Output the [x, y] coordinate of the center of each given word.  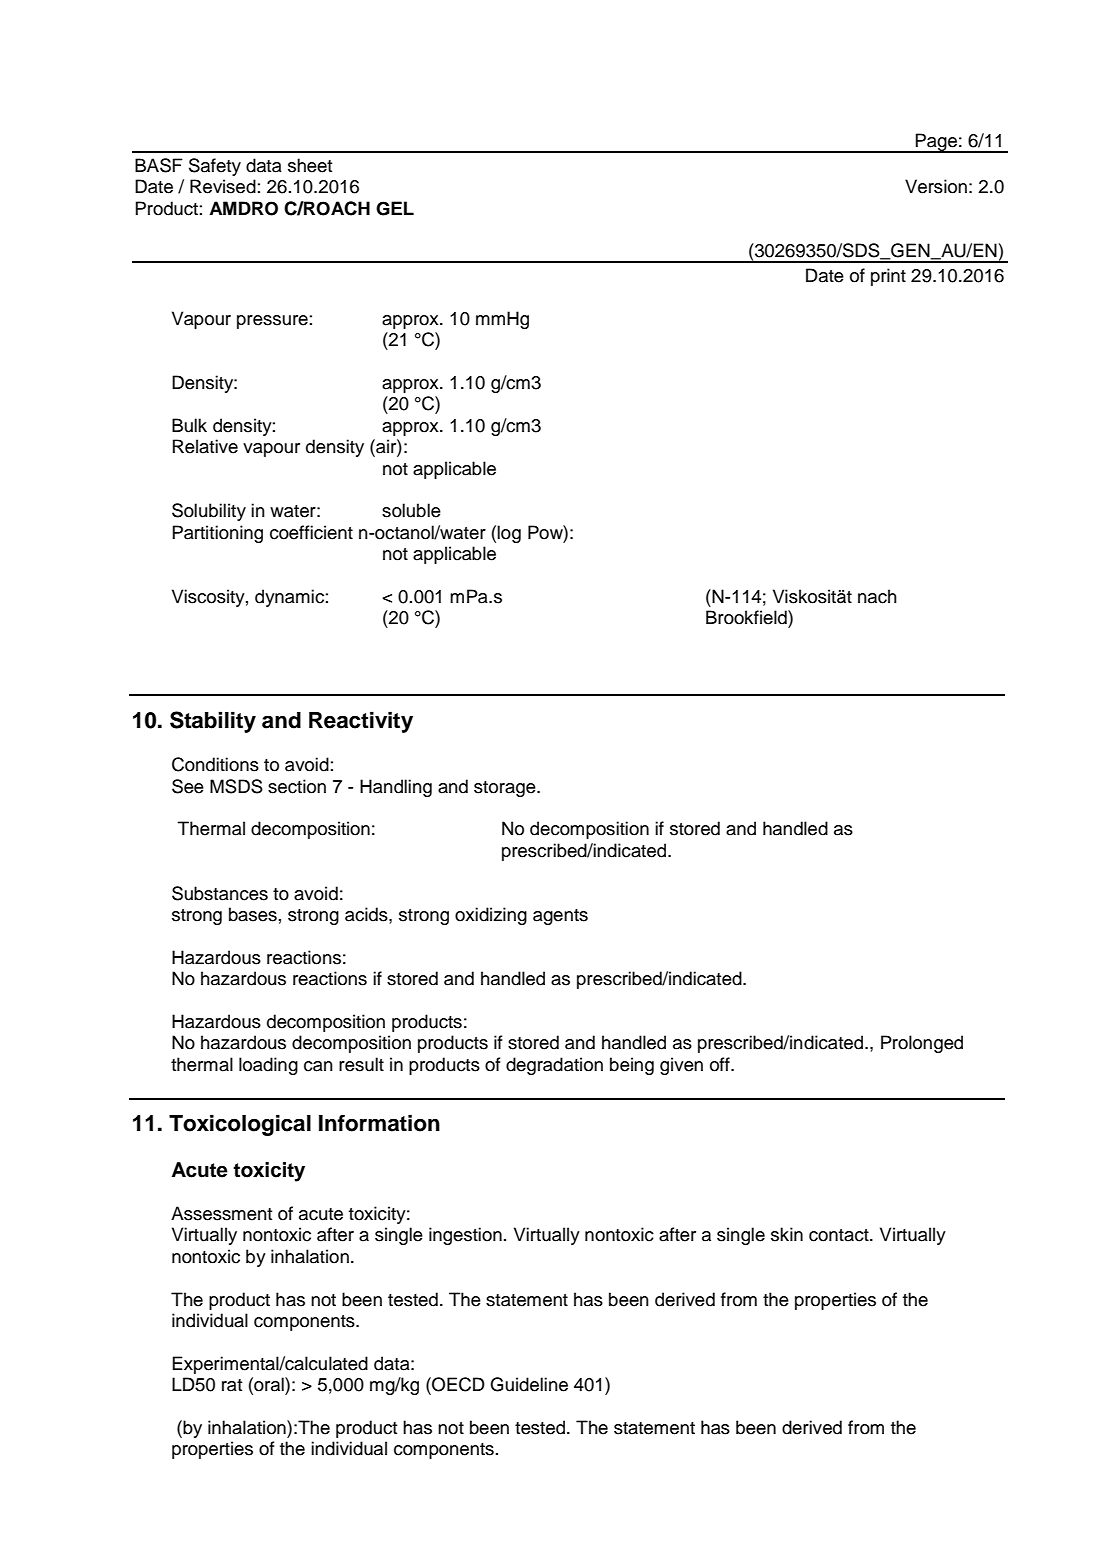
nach [877, 596]
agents [560, 917]
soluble [411, 510]
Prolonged [922, 1044]
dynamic [289, 598]
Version [936, 186]
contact [840, 1235]
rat [232, 1385]
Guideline [529, 1384]
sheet [310, 165]
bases [253, 914]
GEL [395, 208]
